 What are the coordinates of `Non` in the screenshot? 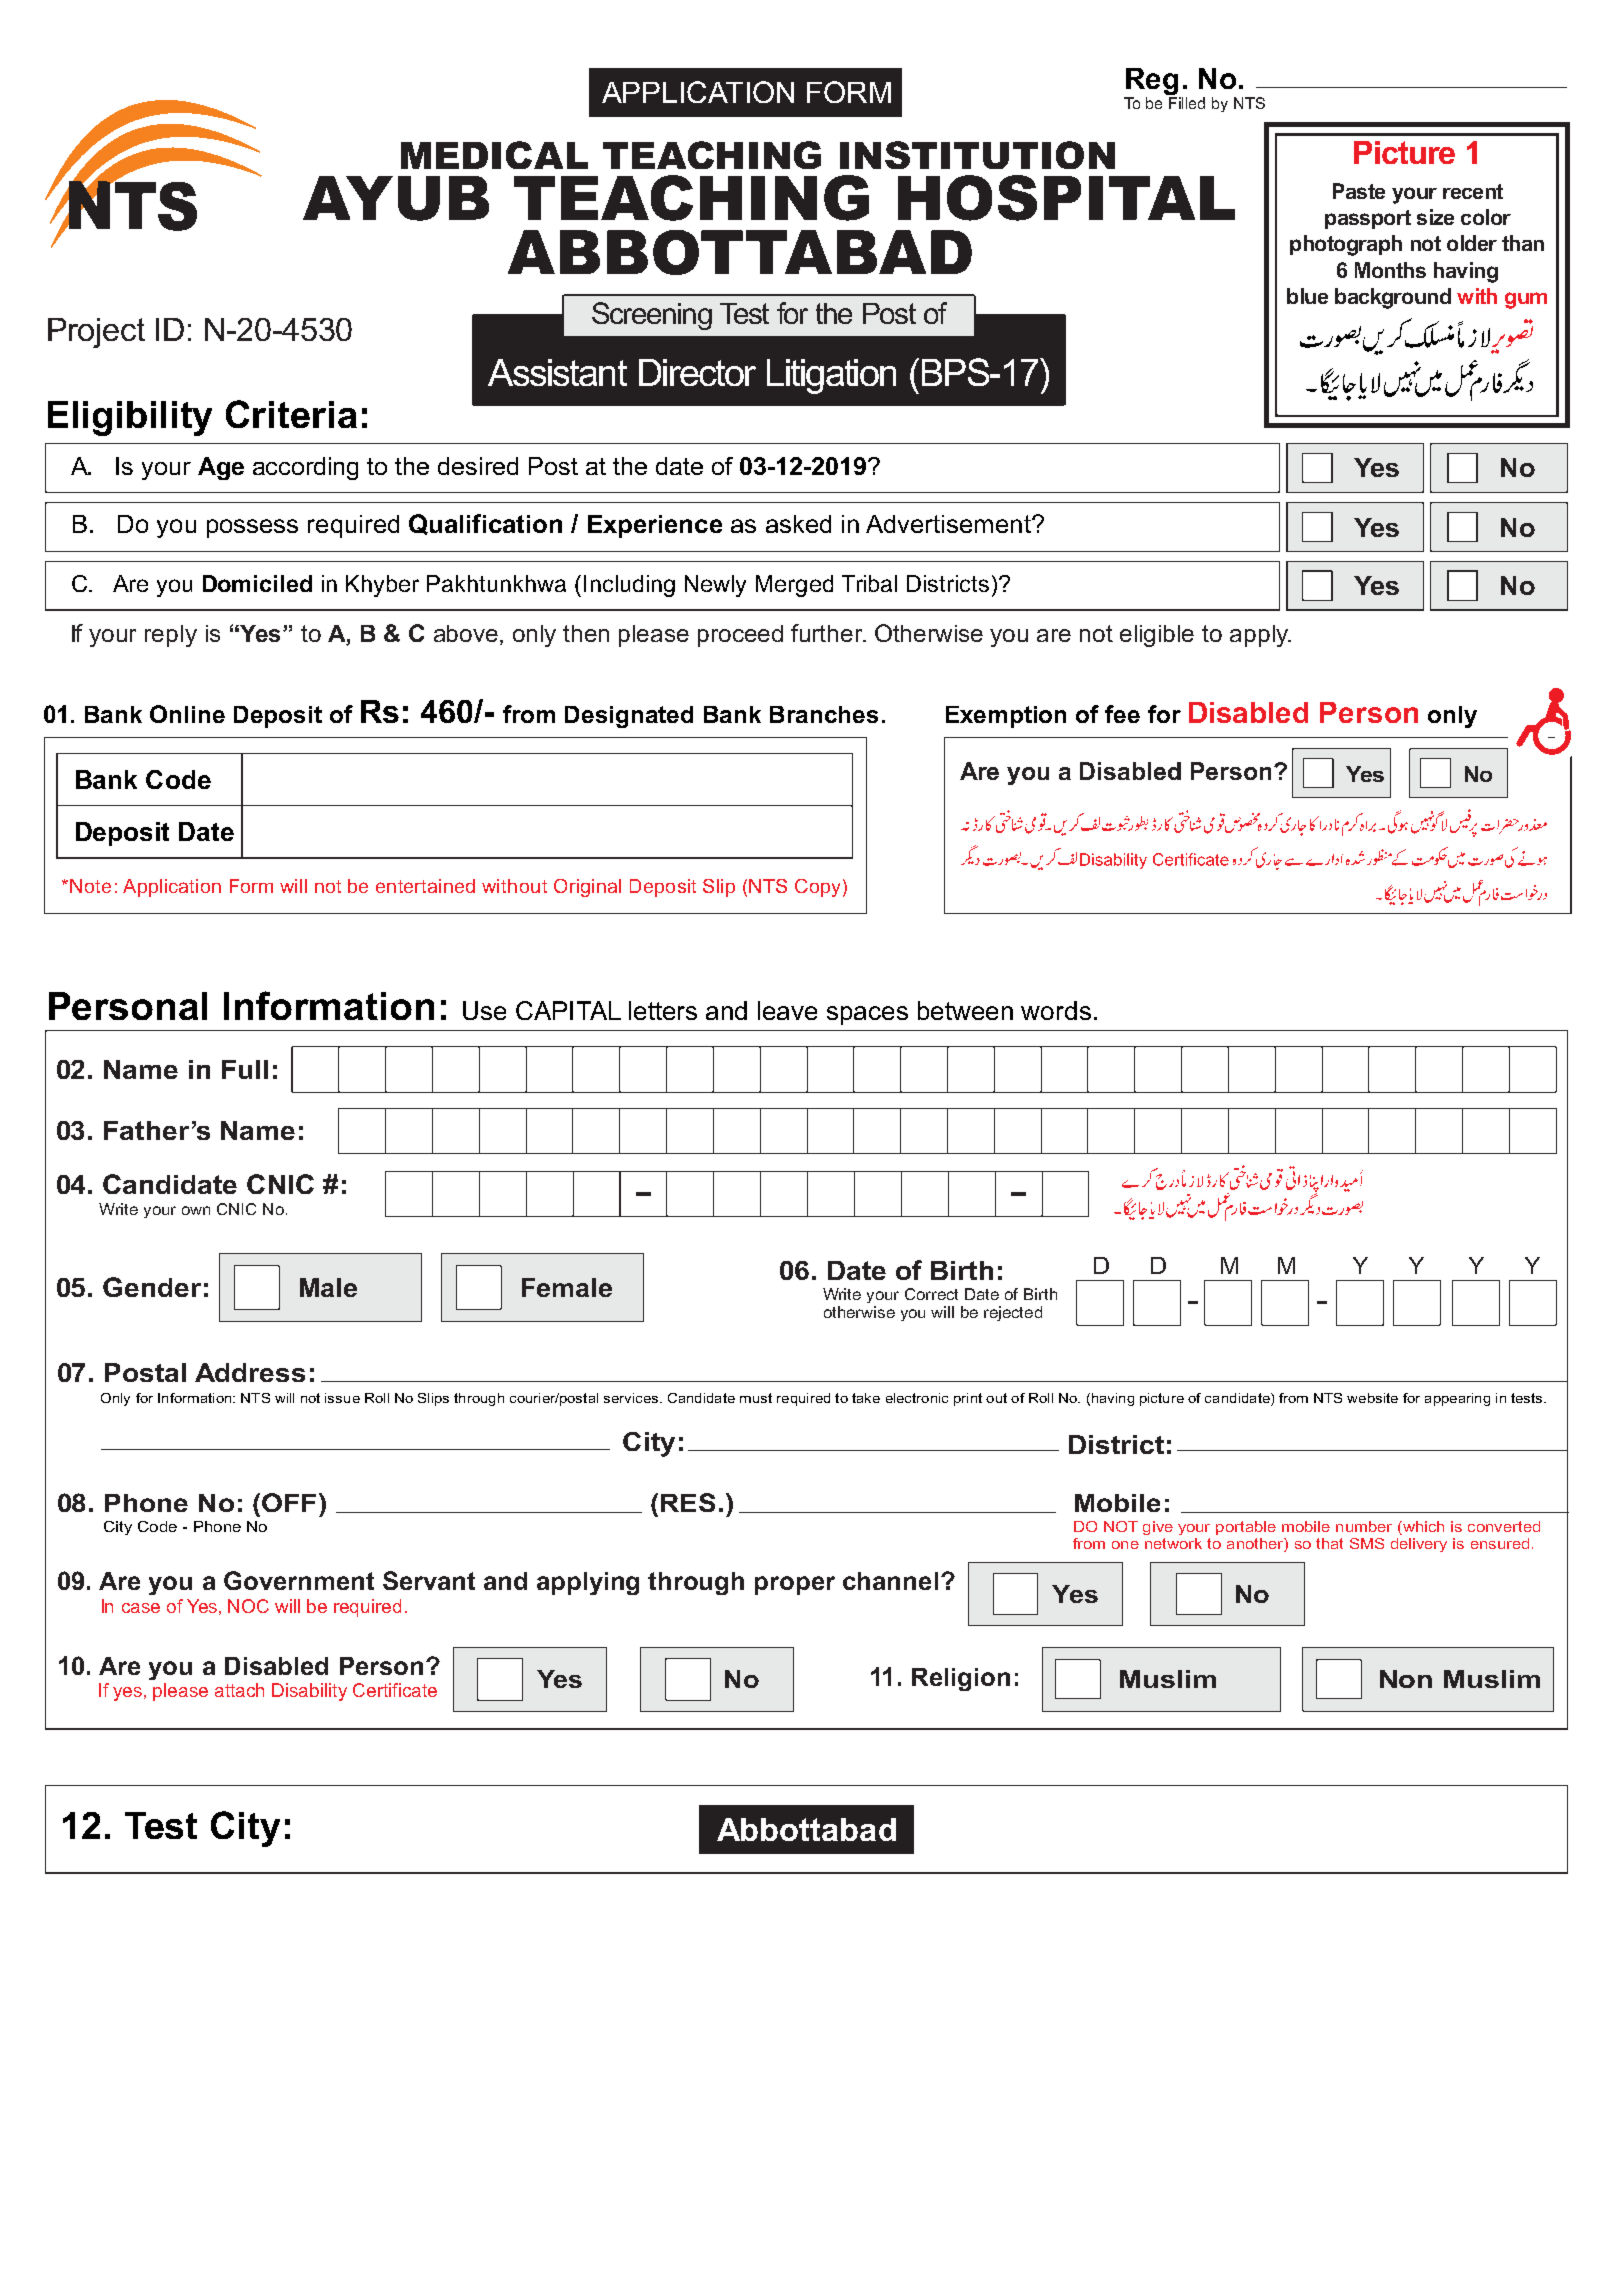 It's located at (1406, 1679).
